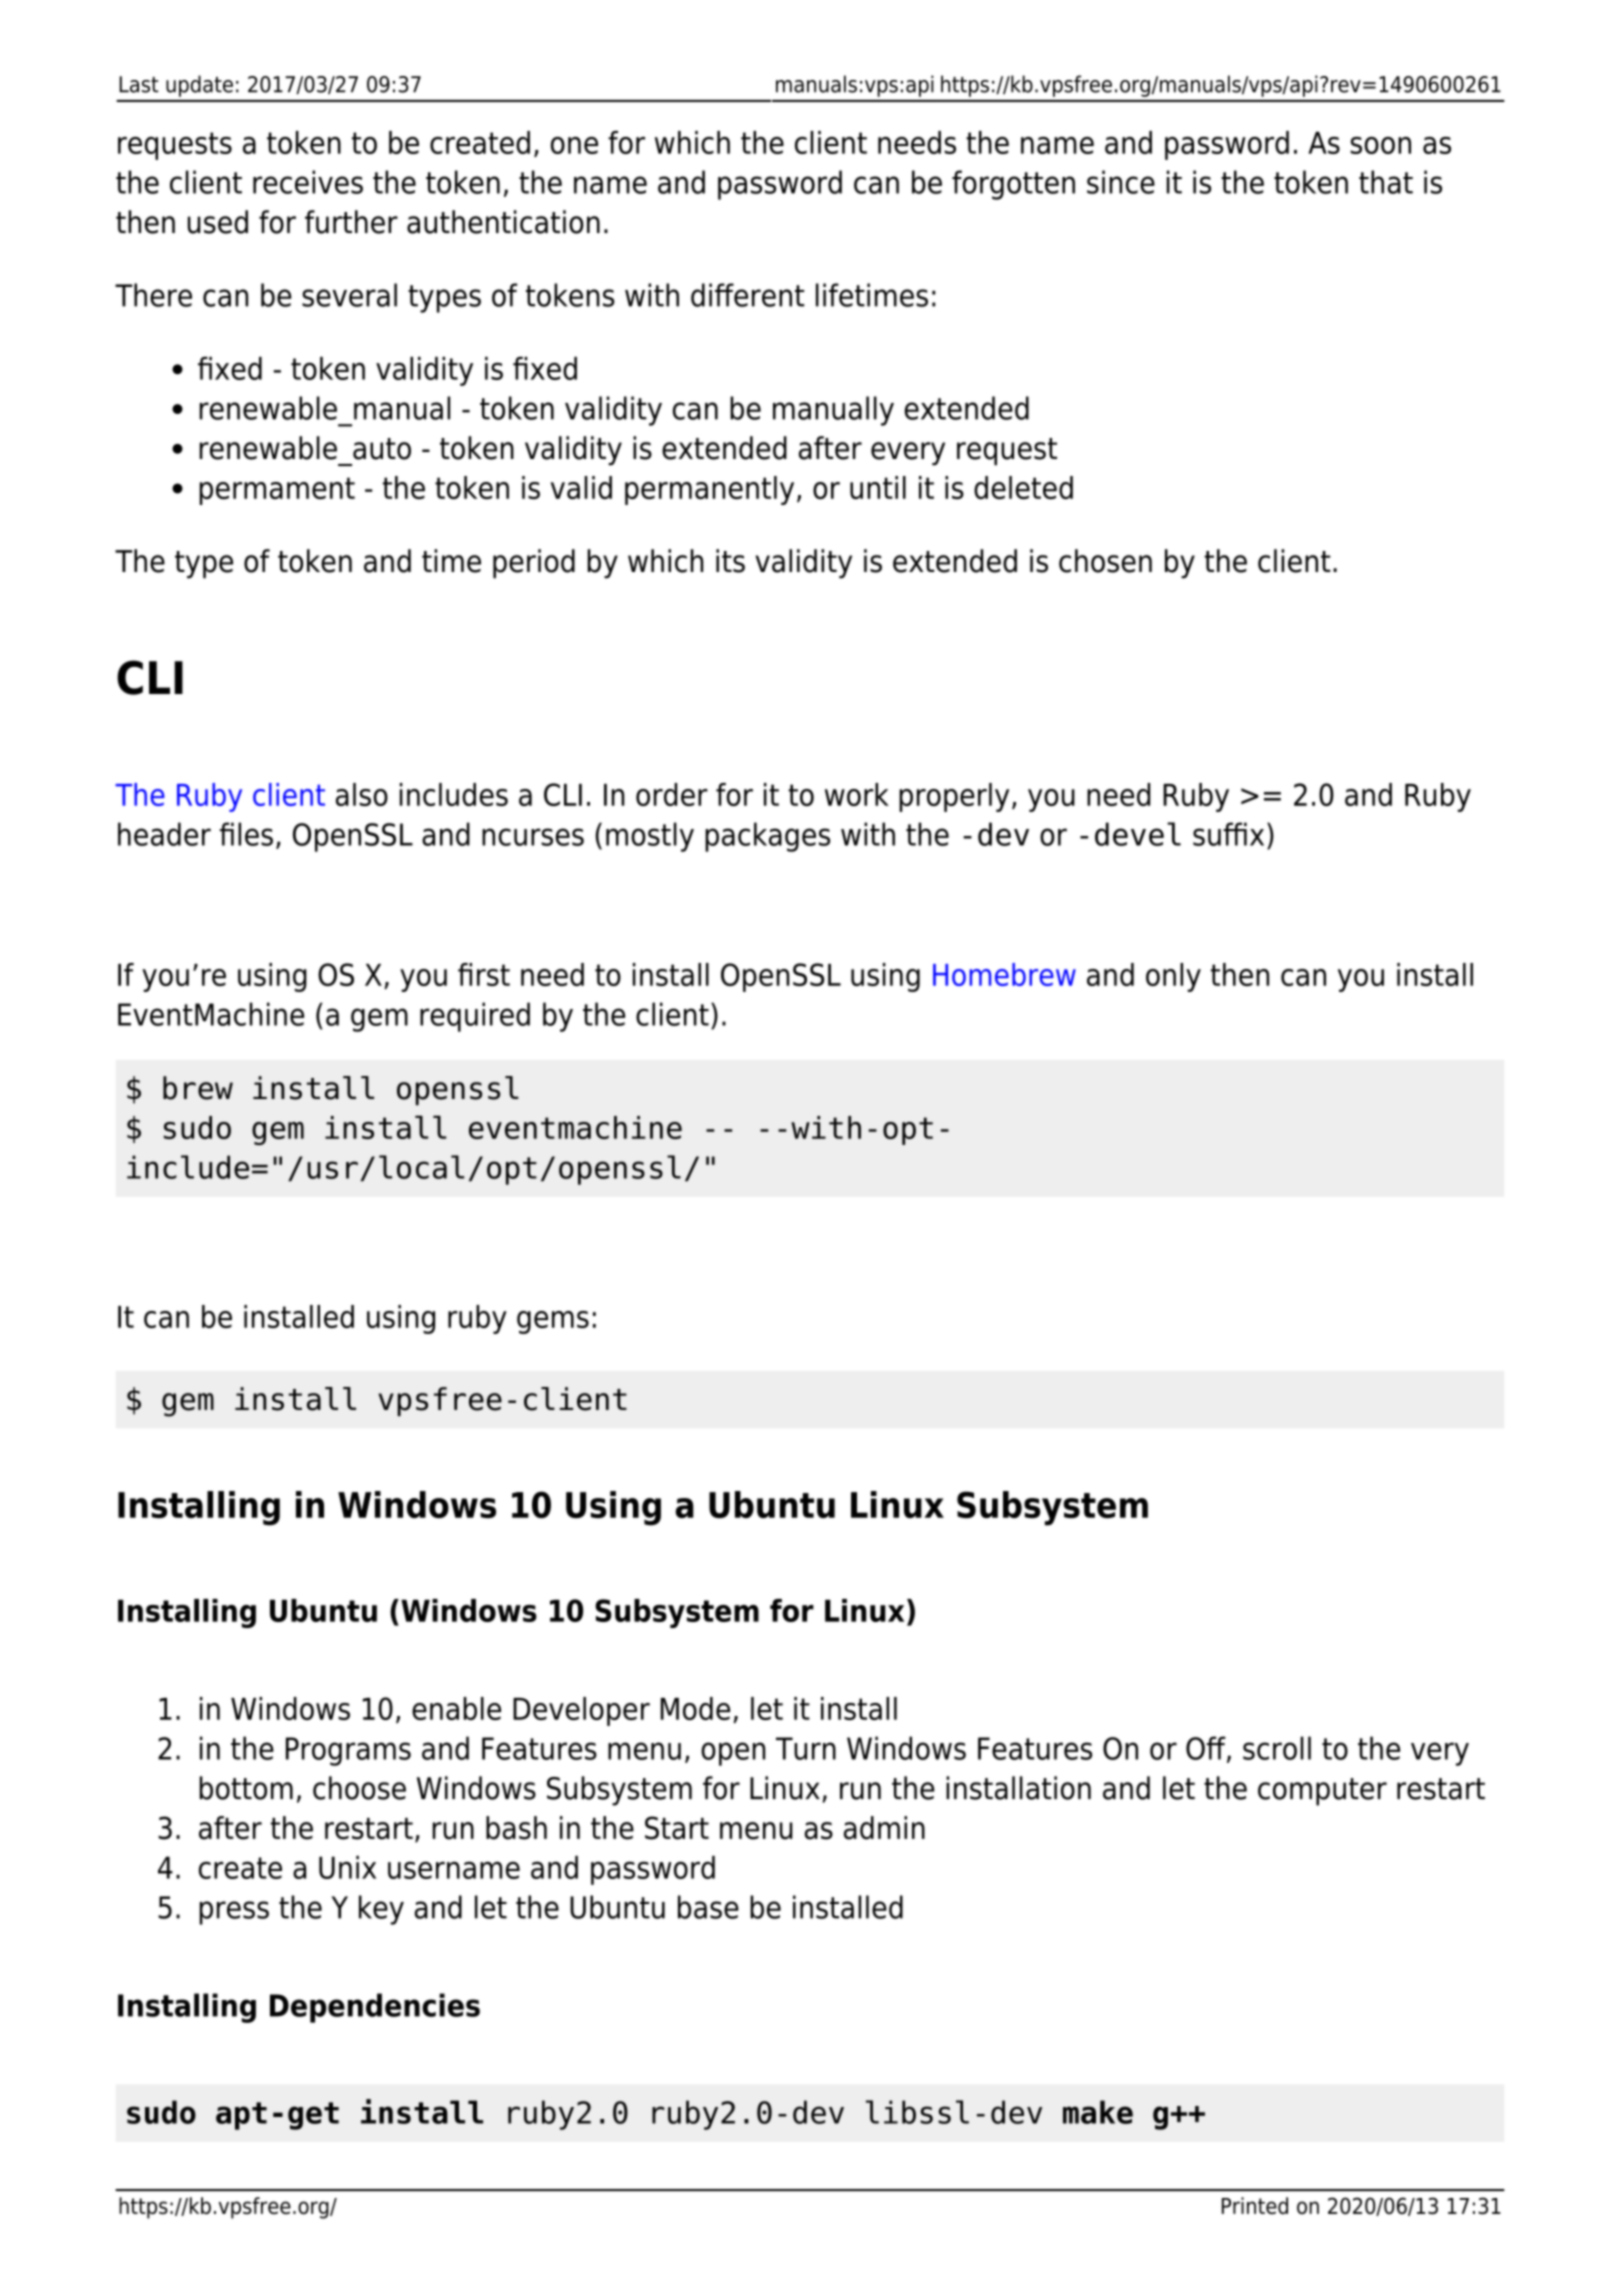 Image resolution: width=1620 pixels, height=2291 pixels. What do you see at coordinates (1121, 182) in the screenshot?
I see `since` at bounding box center [1121, 182].
